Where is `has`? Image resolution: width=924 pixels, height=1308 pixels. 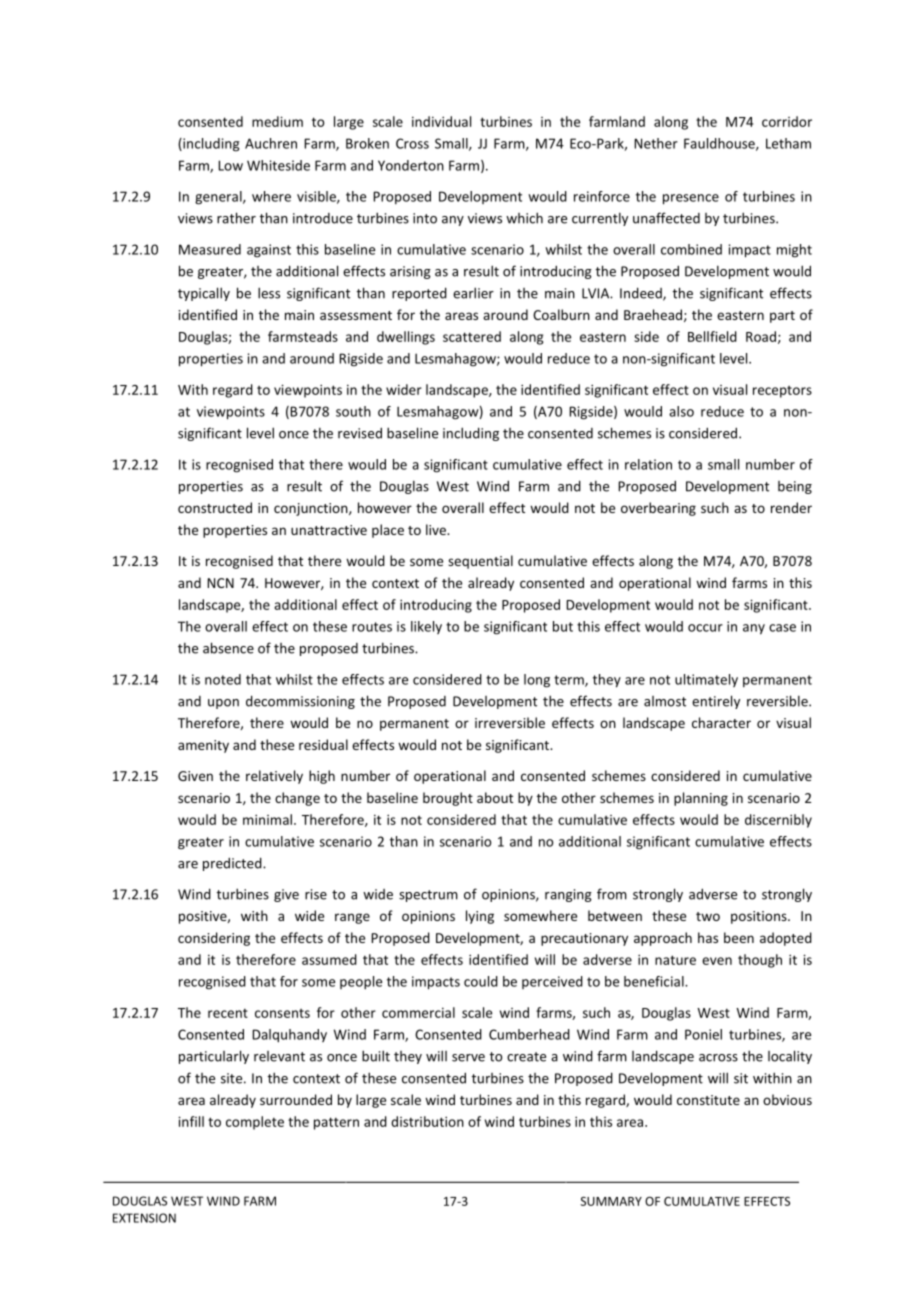 has is located at coordinates (708, 937).
